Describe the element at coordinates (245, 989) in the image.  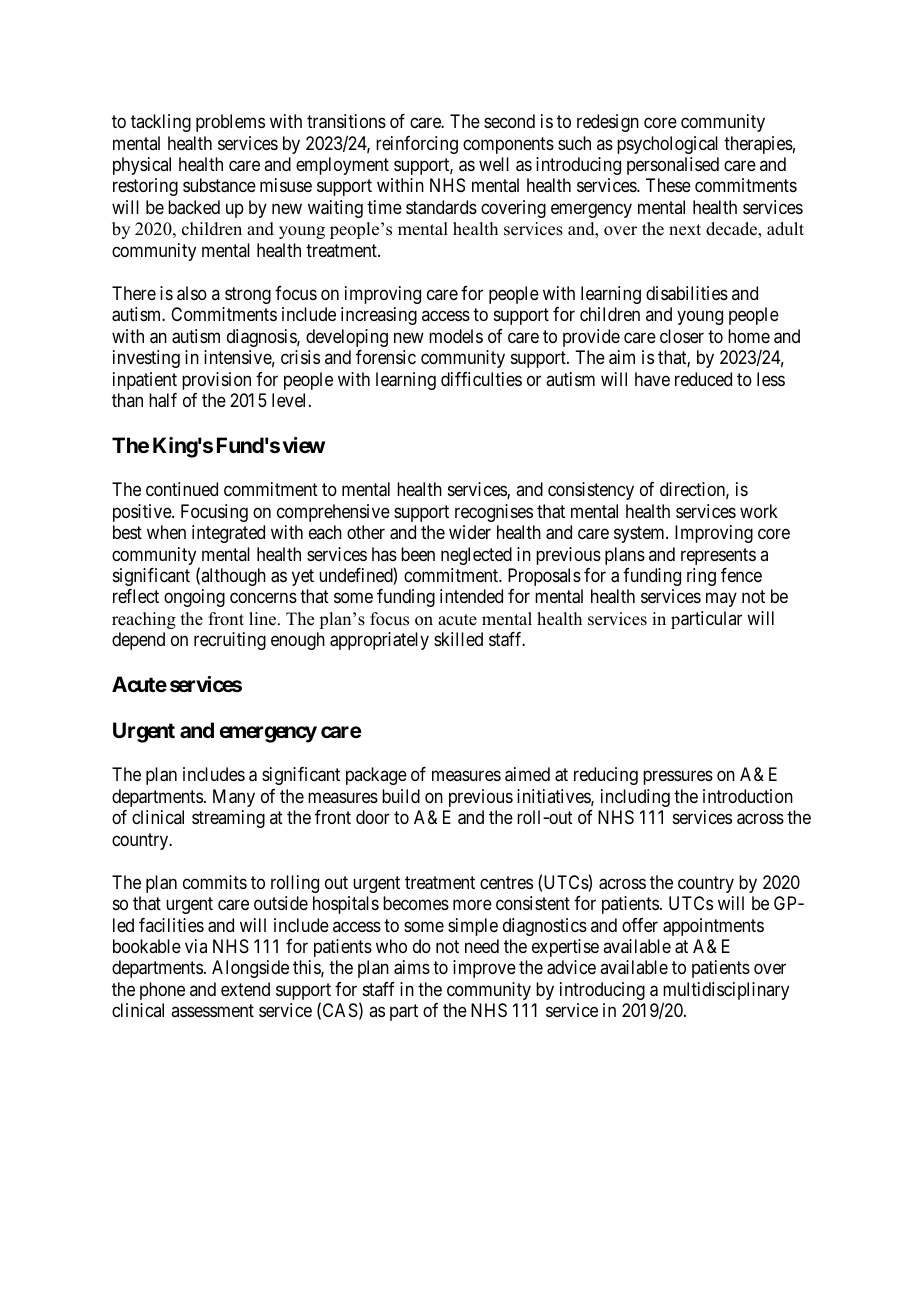
I see `extend` at that location.
